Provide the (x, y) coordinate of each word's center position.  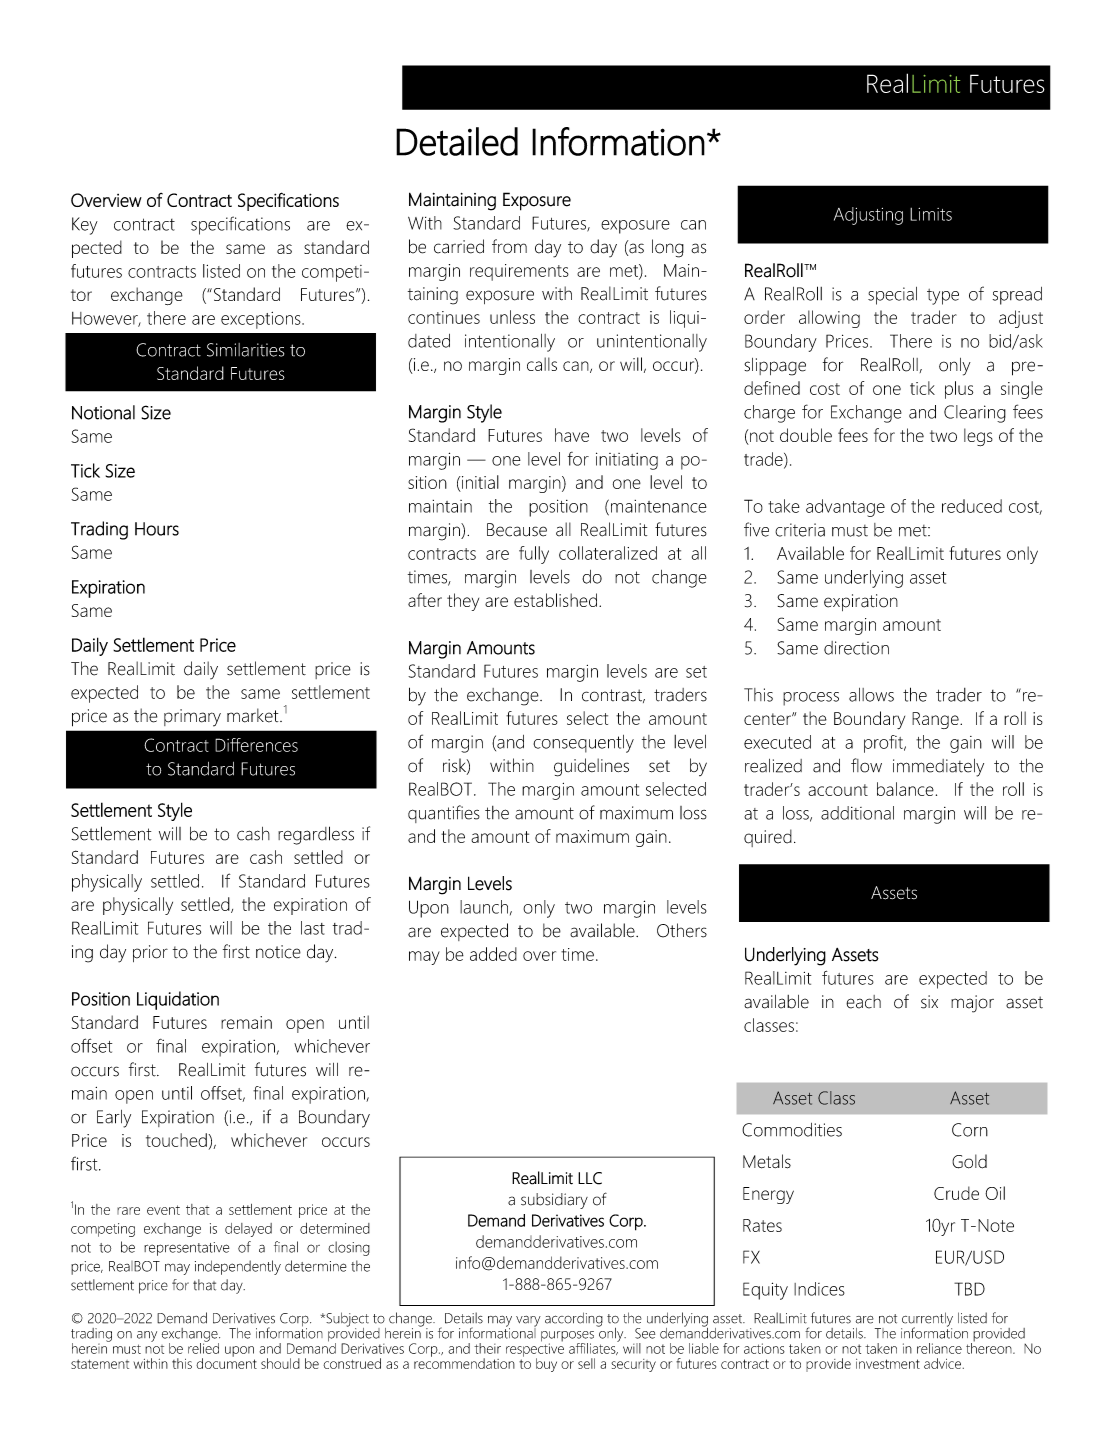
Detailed (457, 141)
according (574, 1319)
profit (884, 744)
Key (85, 226)
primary (192, 718)
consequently (583, 744)
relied (203, 1347)
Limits (931, 214)
